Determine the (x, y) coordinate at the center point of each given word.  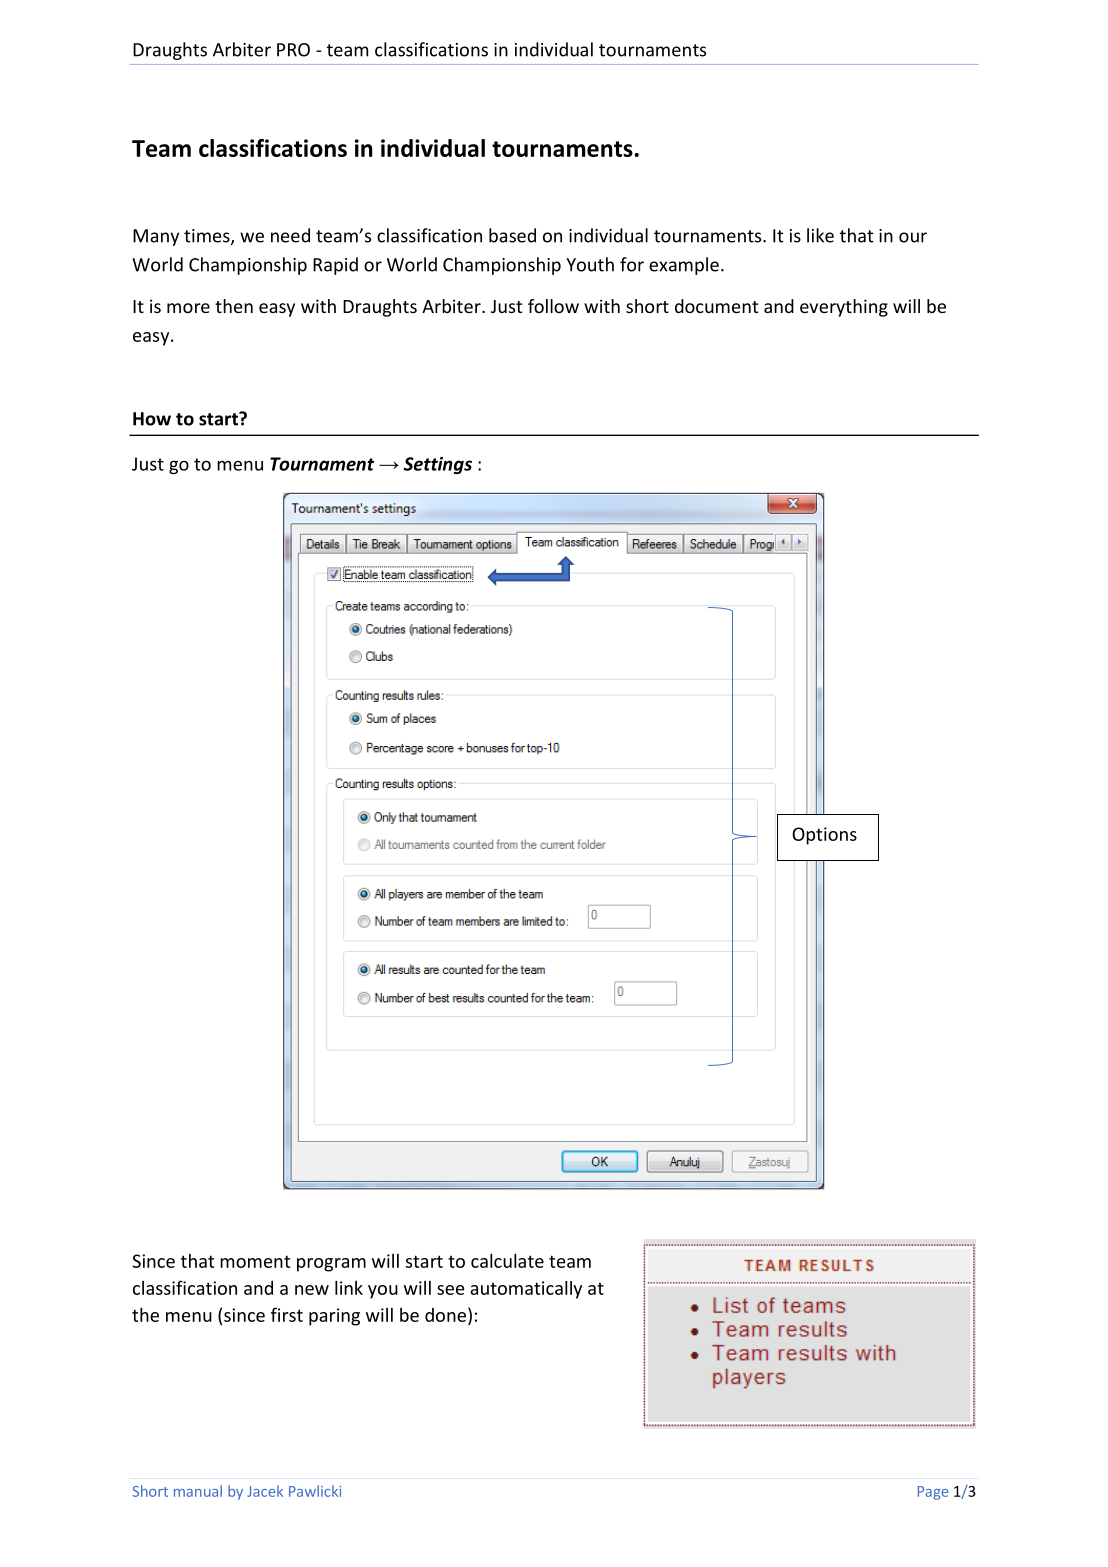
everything (844, 308)
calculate (507, 1260)
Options (824, 836)
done (445, 1315)
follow (553, 306)
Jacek (265, 1491)
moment (255, 1261)
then (234, 306)
